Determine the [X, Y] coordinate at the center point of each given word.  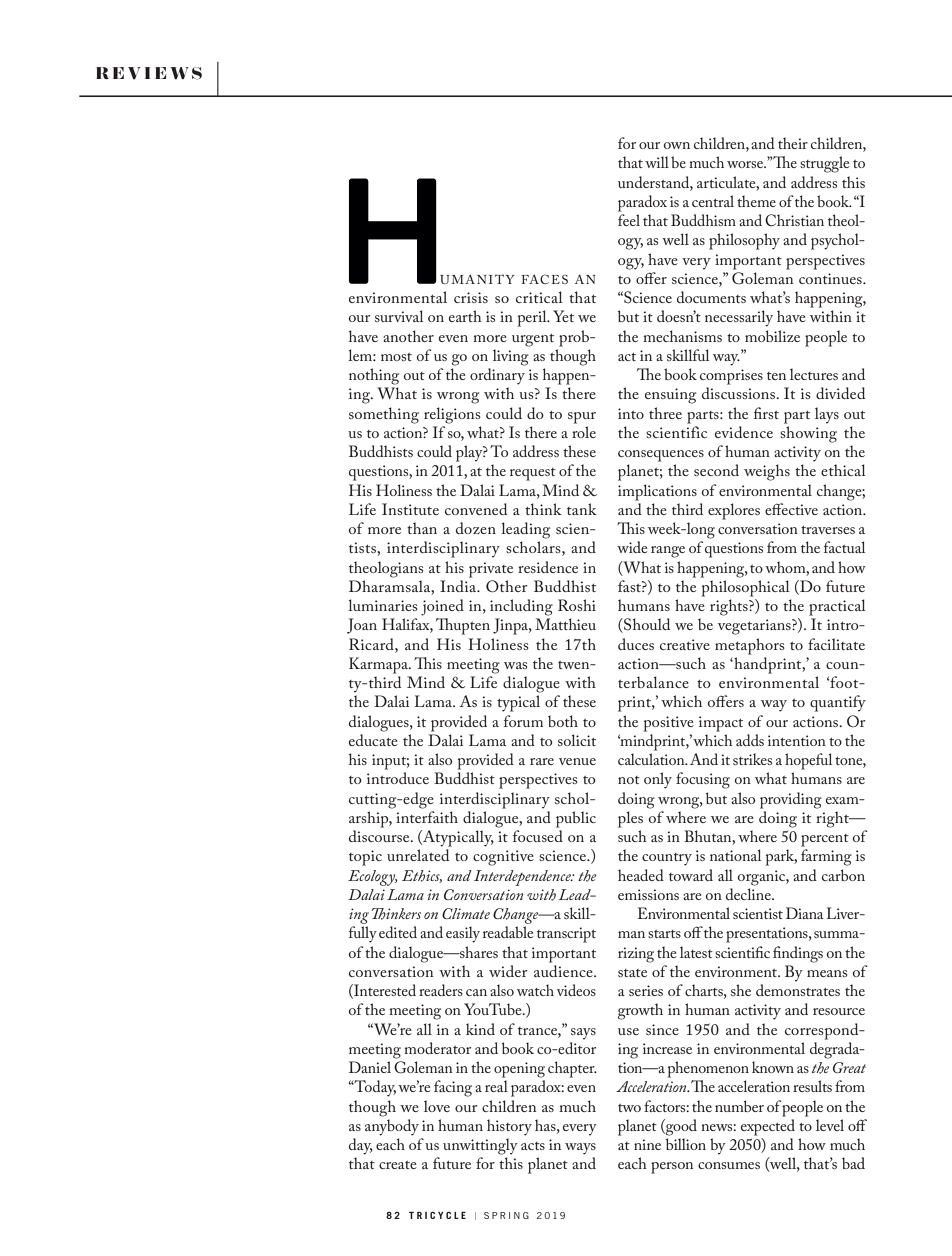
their [793, 143]
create [398, 1165]
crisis [471, 297]
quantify [838, 703]
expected [768, 1127]
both [563, 721]
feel [629, 220]
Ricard [372, 644]
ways [580, 1149]
